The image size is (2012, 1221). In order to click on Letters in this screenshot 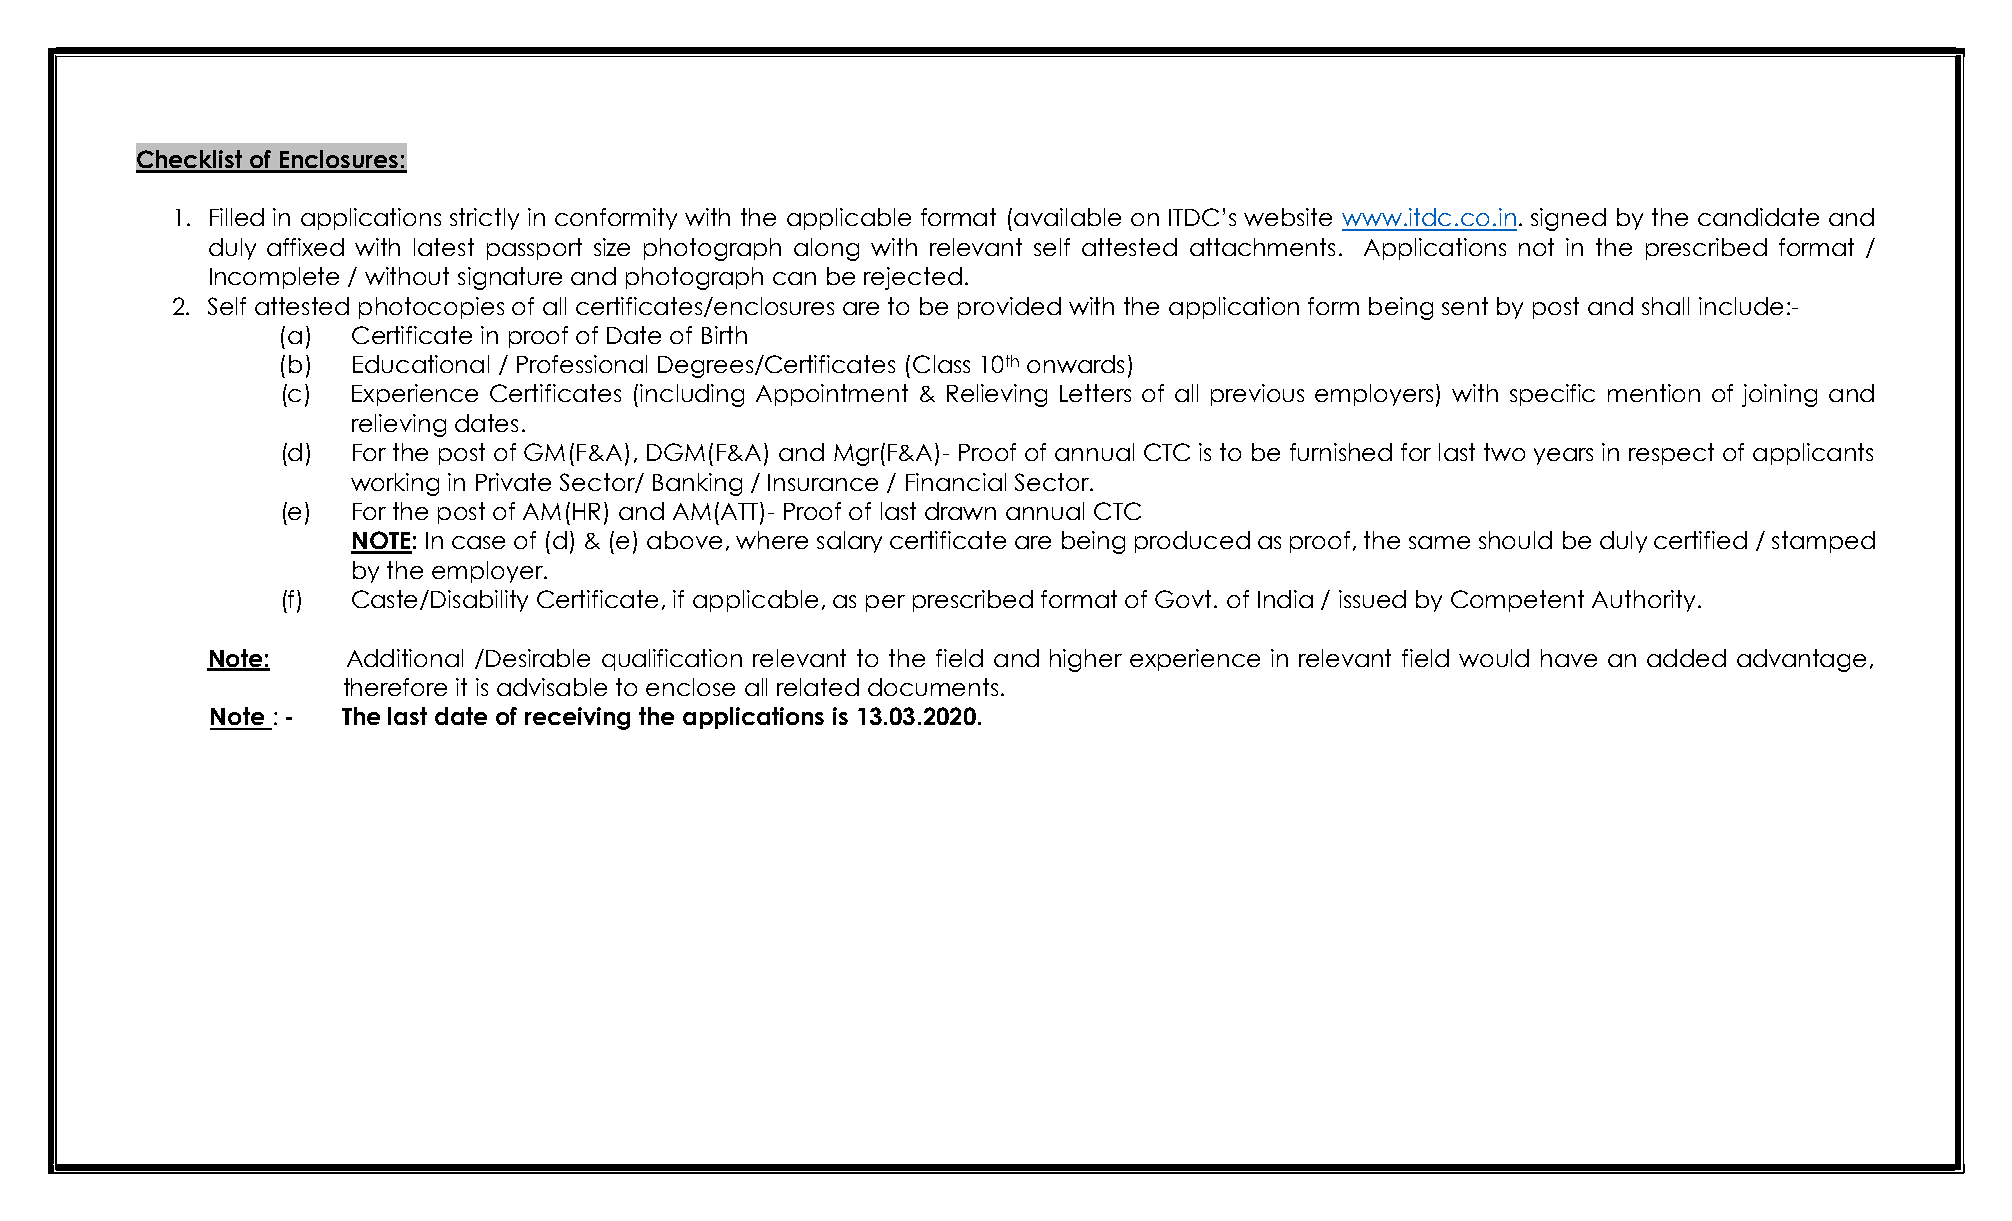, I will do `click(1095, 393)`.
